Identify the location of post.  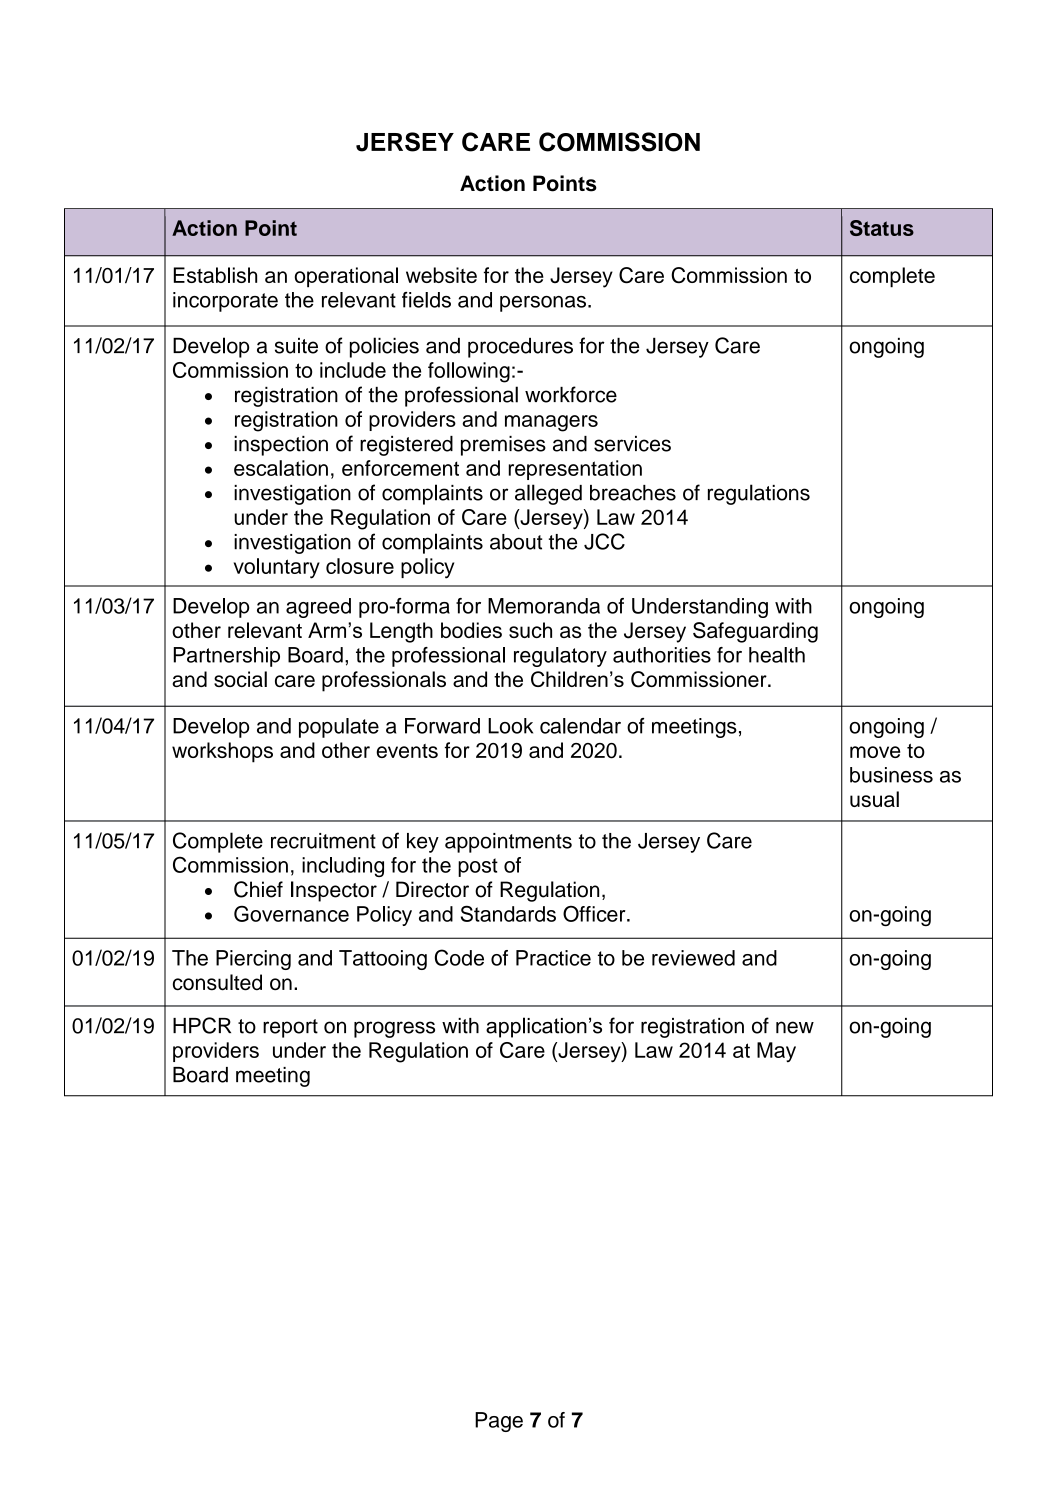
(478, 867).
